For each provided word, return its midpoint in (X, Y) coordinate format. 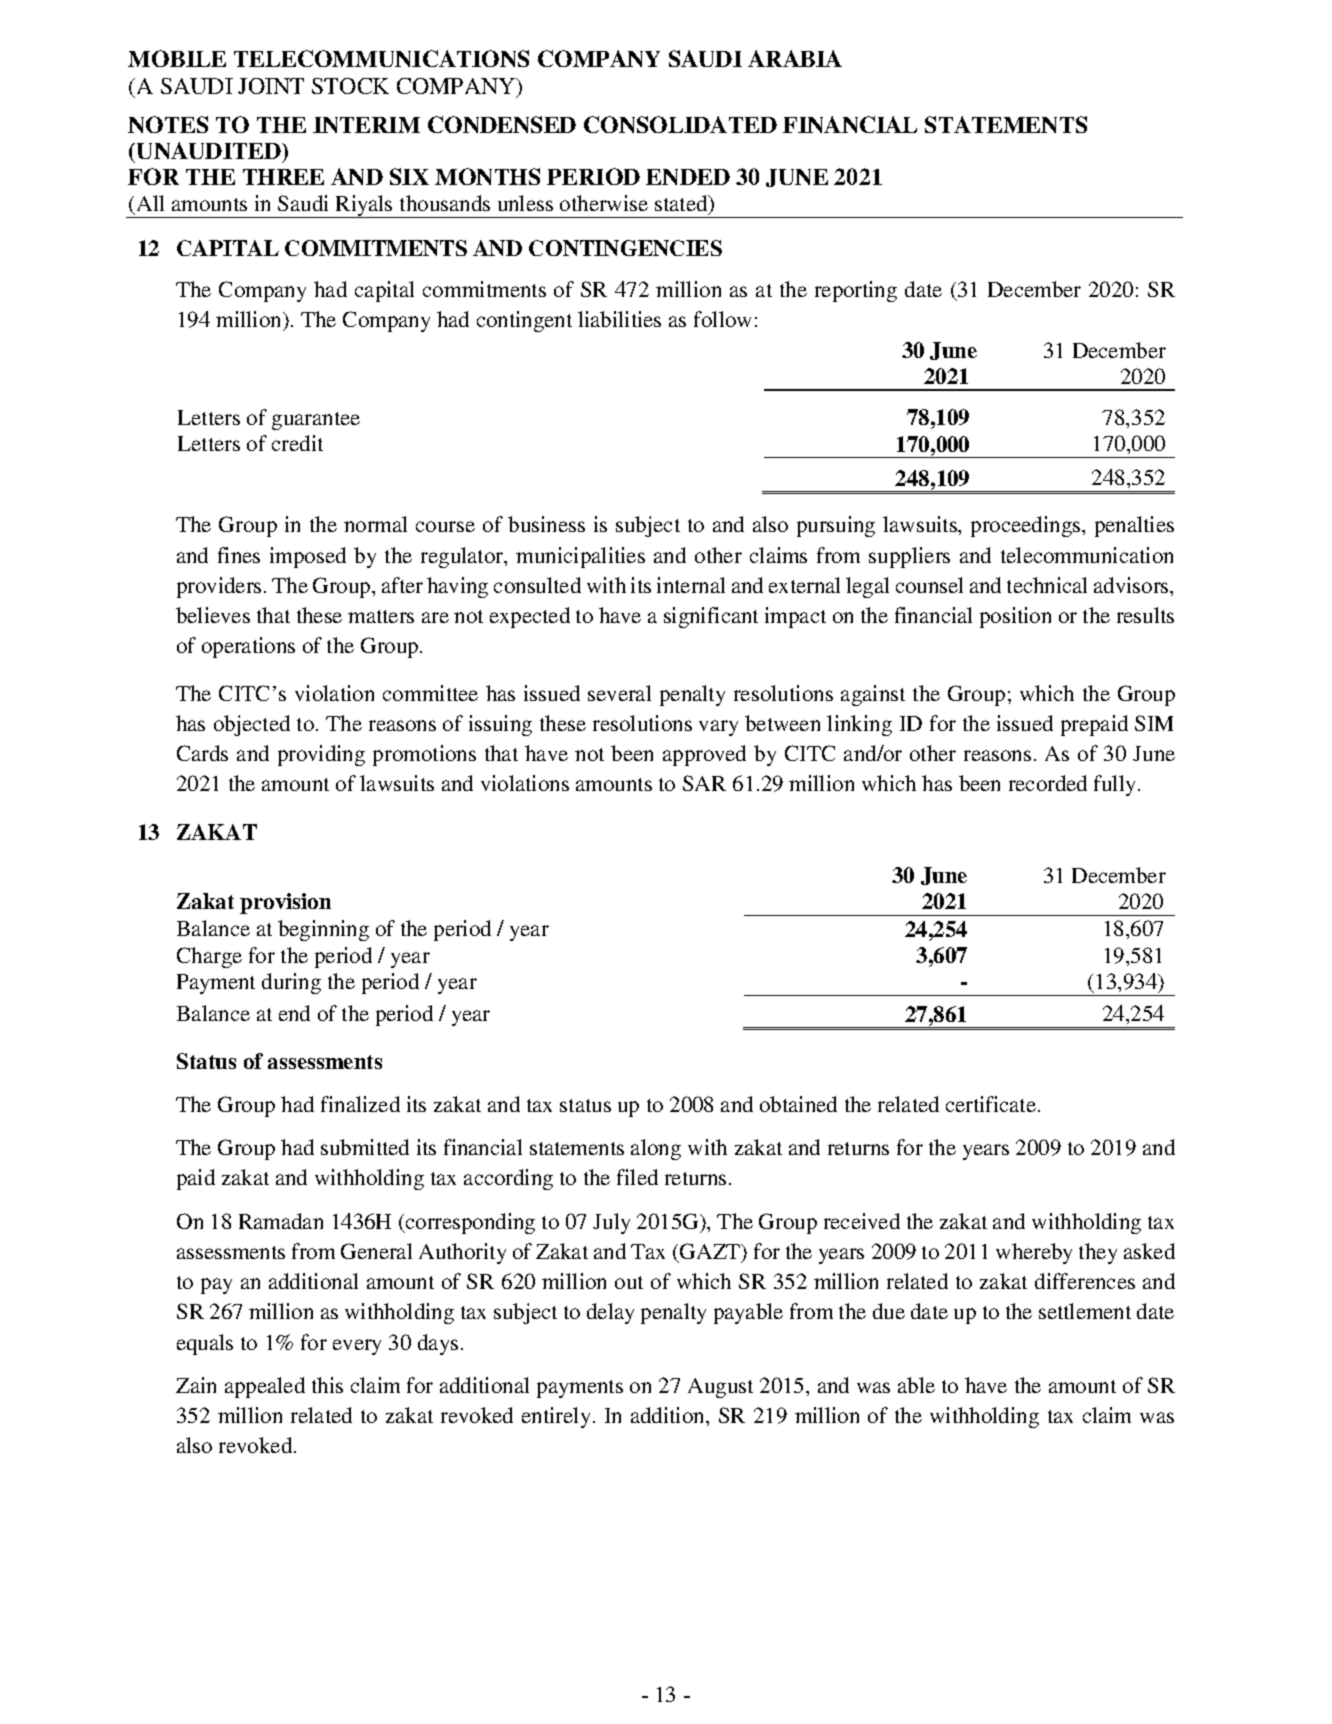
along (656, 1149)
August (720, 1388)
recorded (1048, 783)
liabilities (619, 319)
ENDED (688, 177)
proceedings (1027, 526)
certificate (991, 1104)
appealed (265, 1387)
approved (704, 755)
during (291, 983)
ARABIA (795, 58)
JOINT (271, 86)
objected (252, 725)
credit (297, 443)
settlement (1085, 1311)
